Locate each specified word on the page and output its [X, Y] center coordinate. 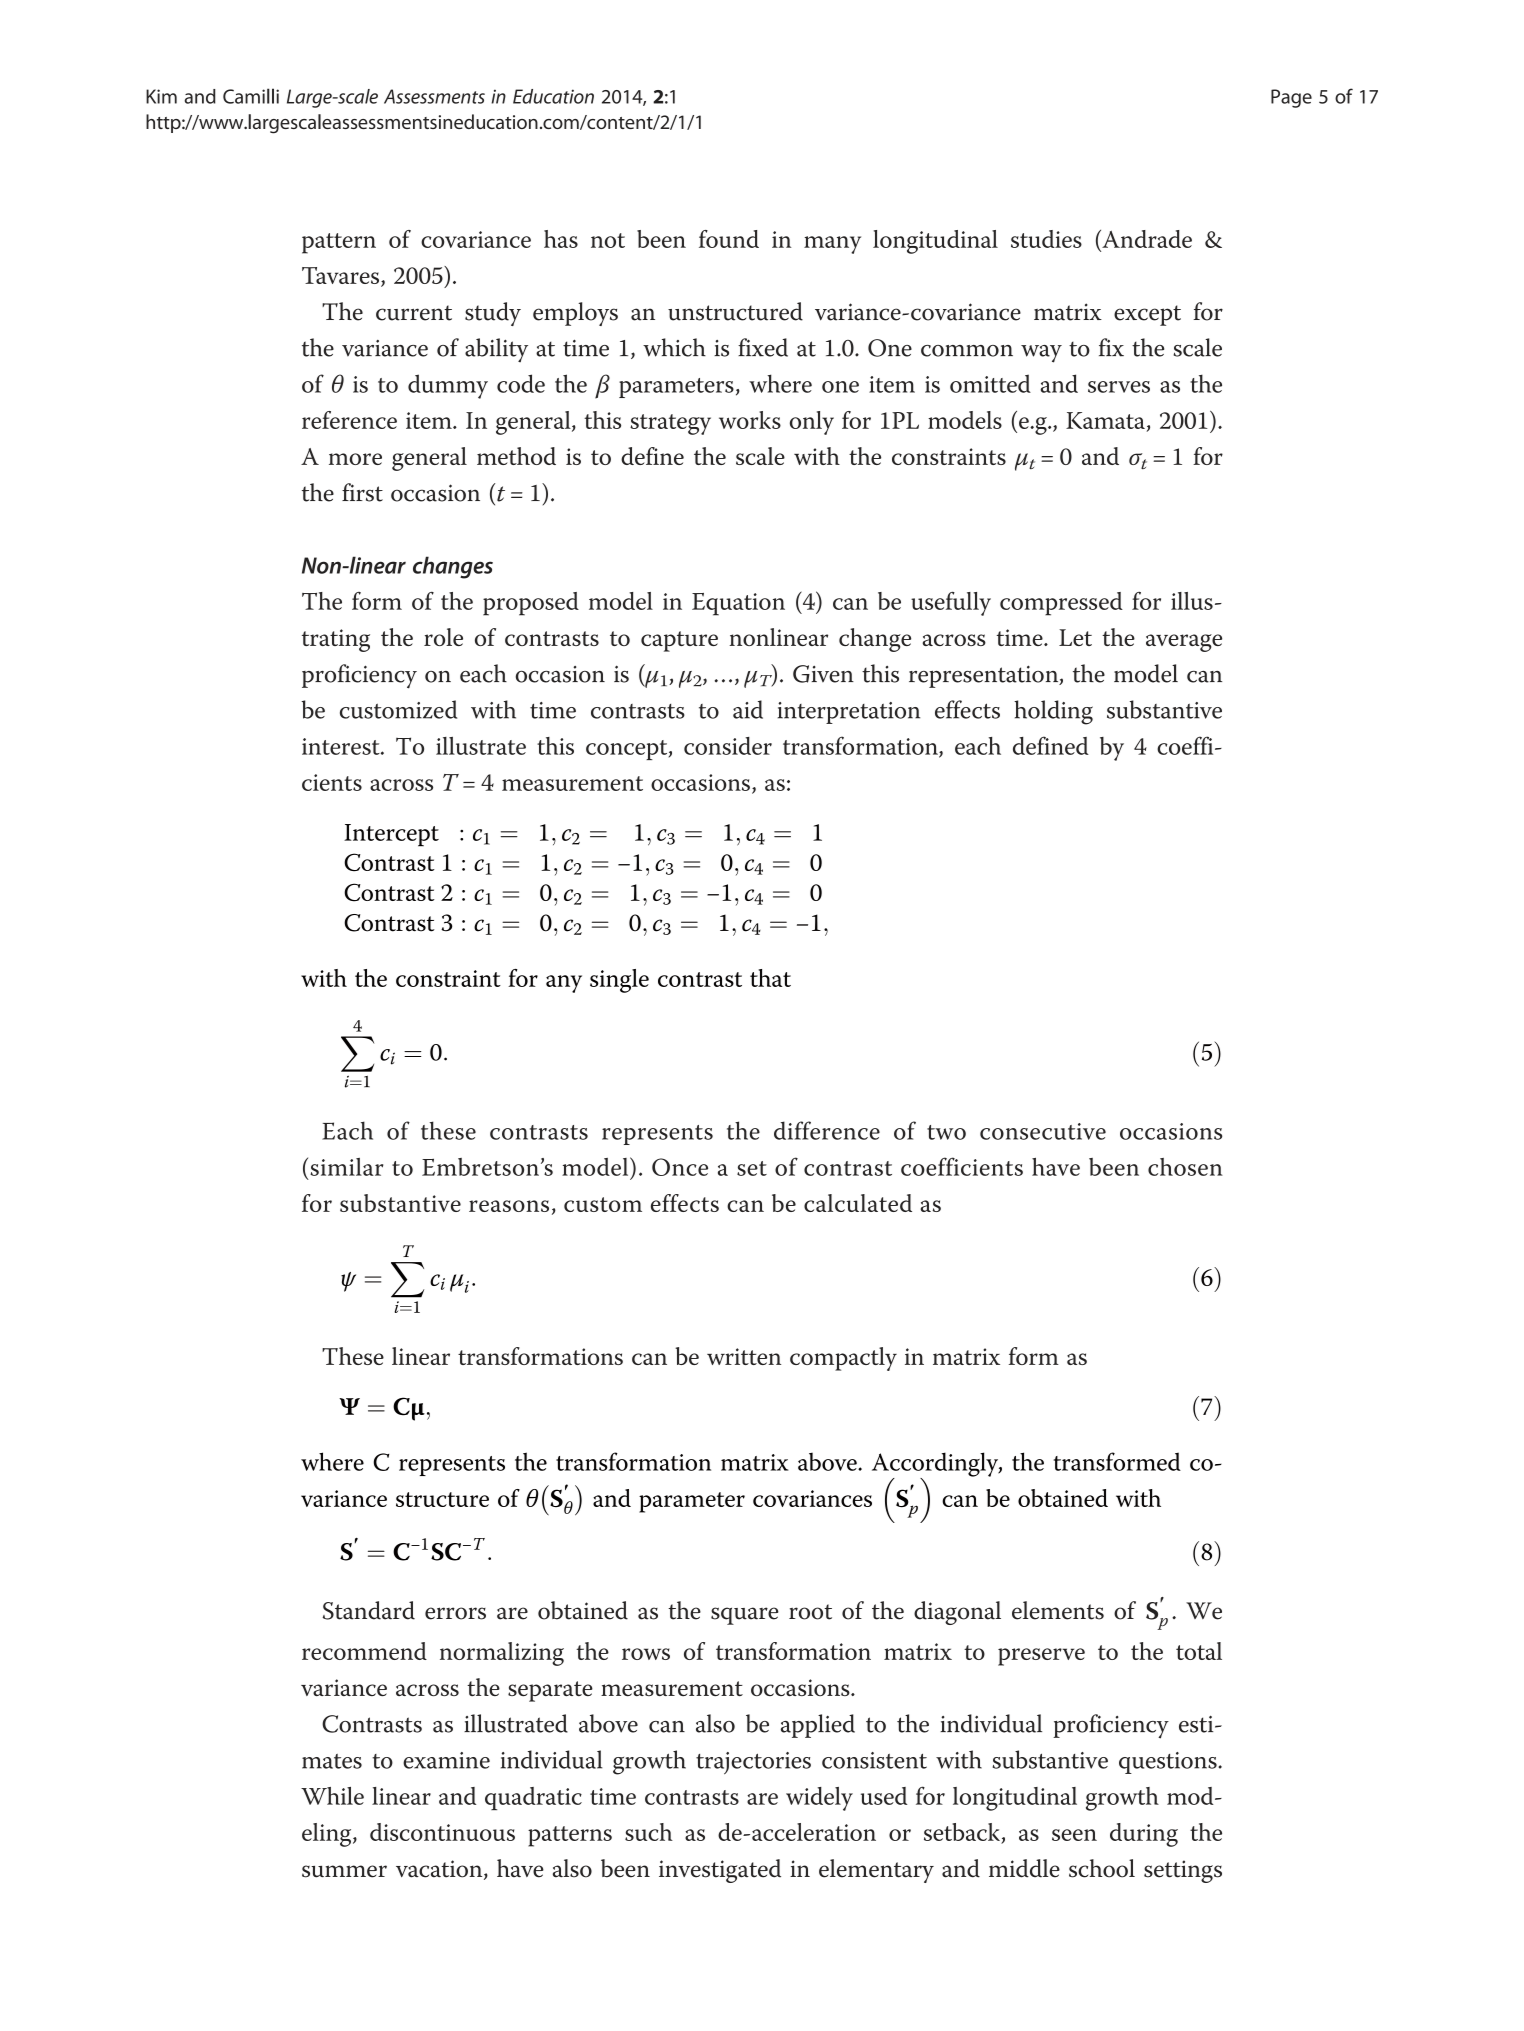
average [1184, 643]
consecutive [1043, 1131]
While [332, 1796]
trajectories [753, 1763]
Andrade [1146, 239]
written [744, 1356]
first [362, 492]
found [729, 239]
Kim [161, 96]
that [770, 978]
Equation [738, 604]
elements [1058, 1610]
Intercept [391, 835]
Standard [369, 1610]
